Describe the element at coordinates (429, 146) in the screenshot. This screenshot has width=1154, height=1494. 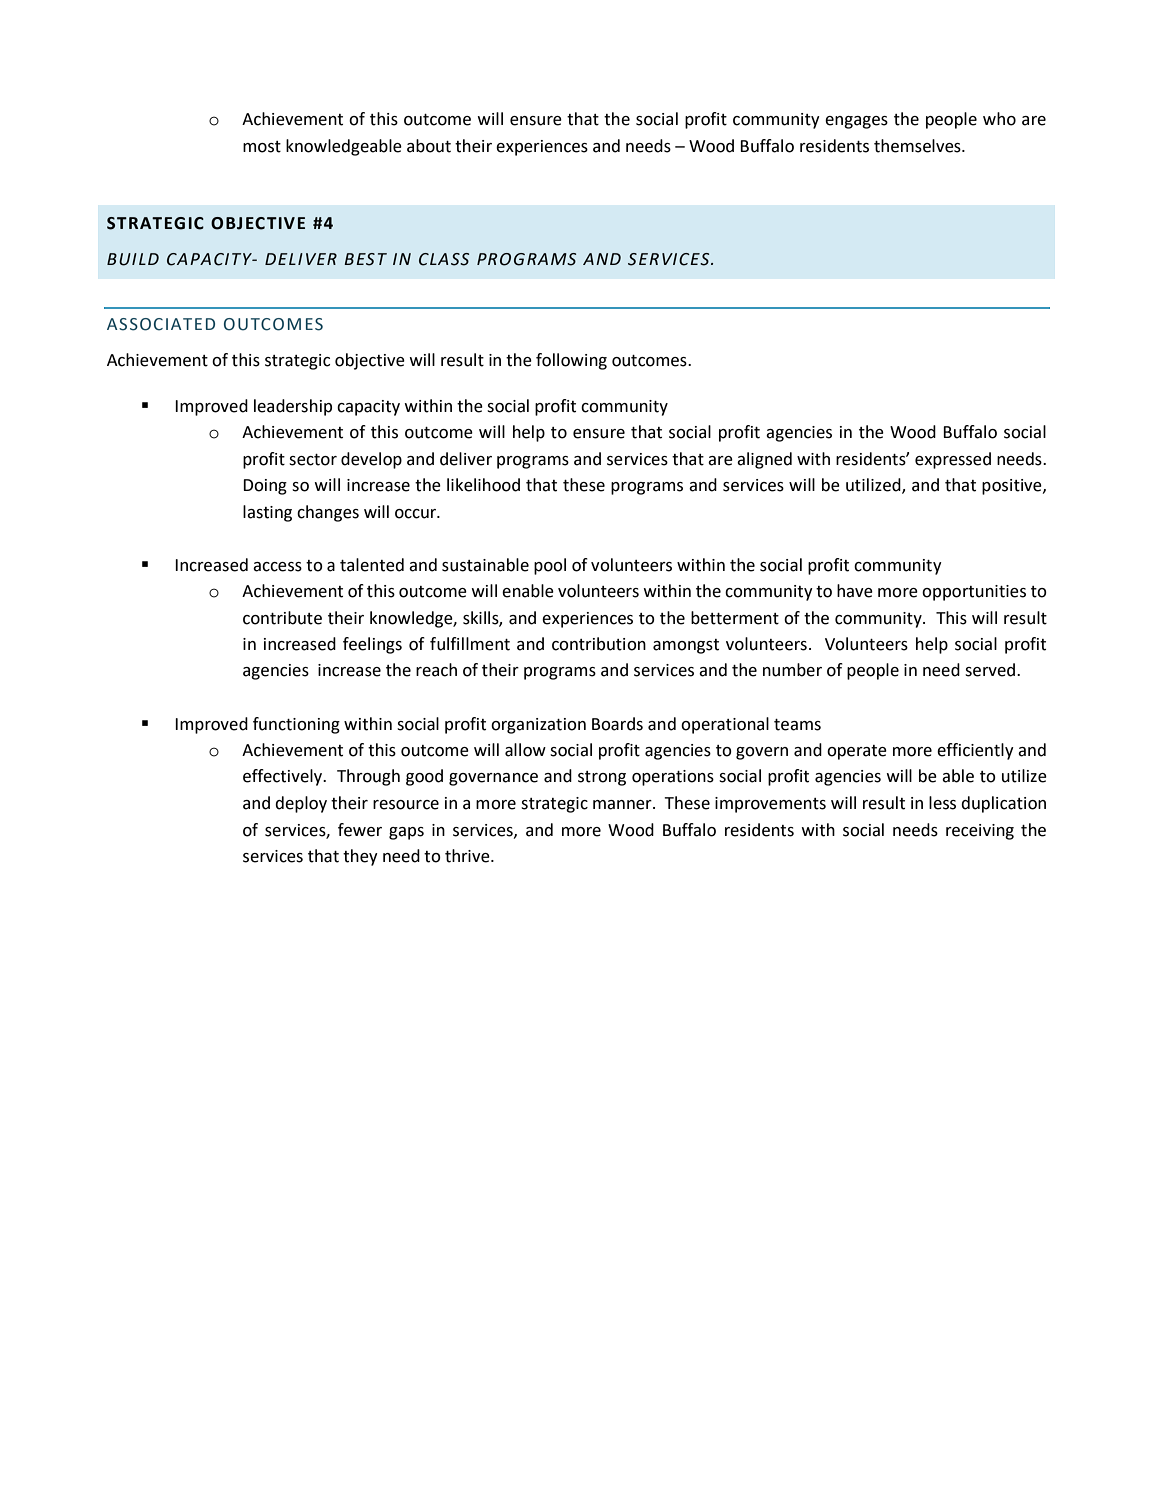
I see `about` at that location.
